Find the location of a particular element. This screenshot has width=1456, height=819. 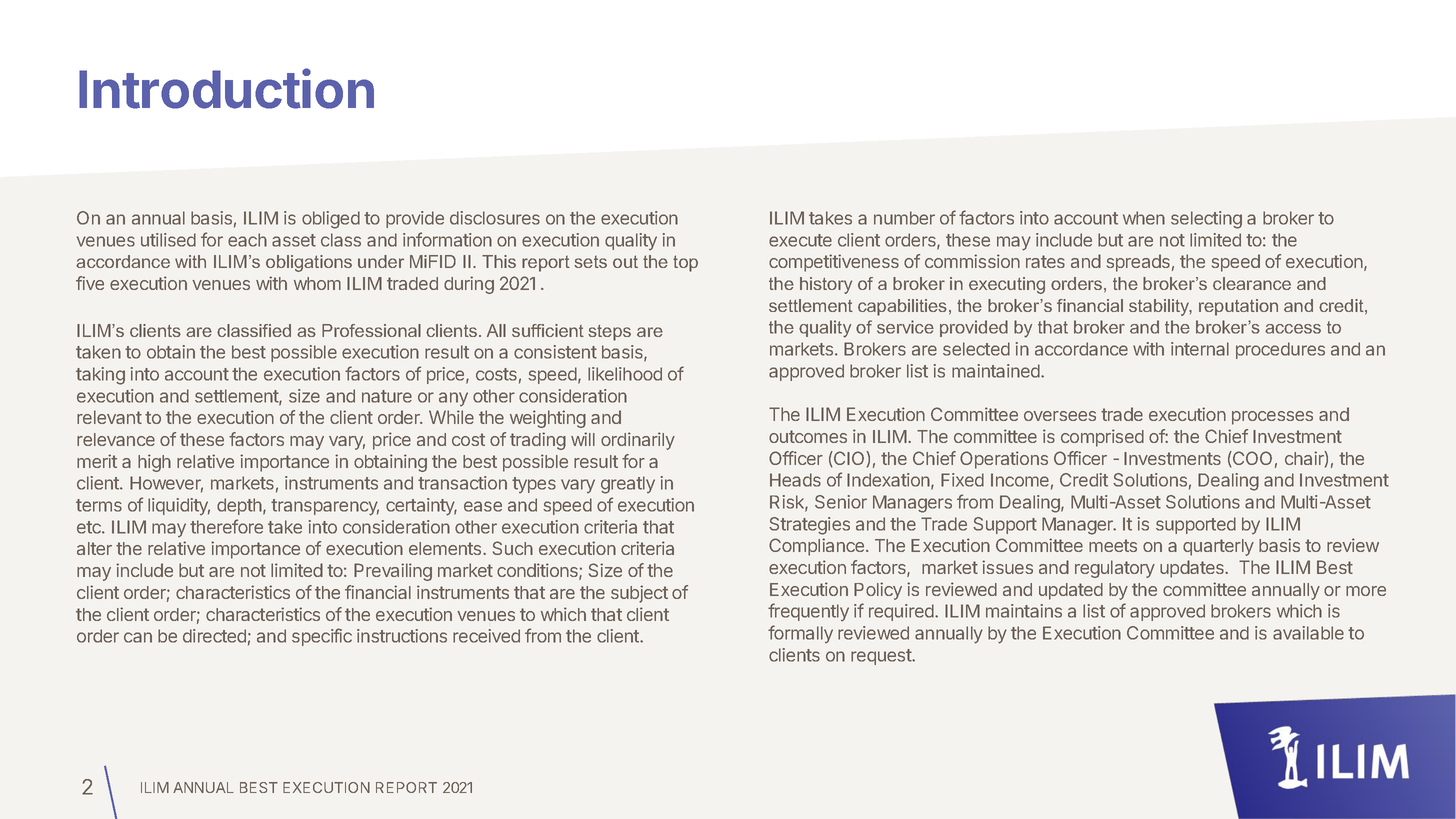

formally is located at coordinates (800, 634).
